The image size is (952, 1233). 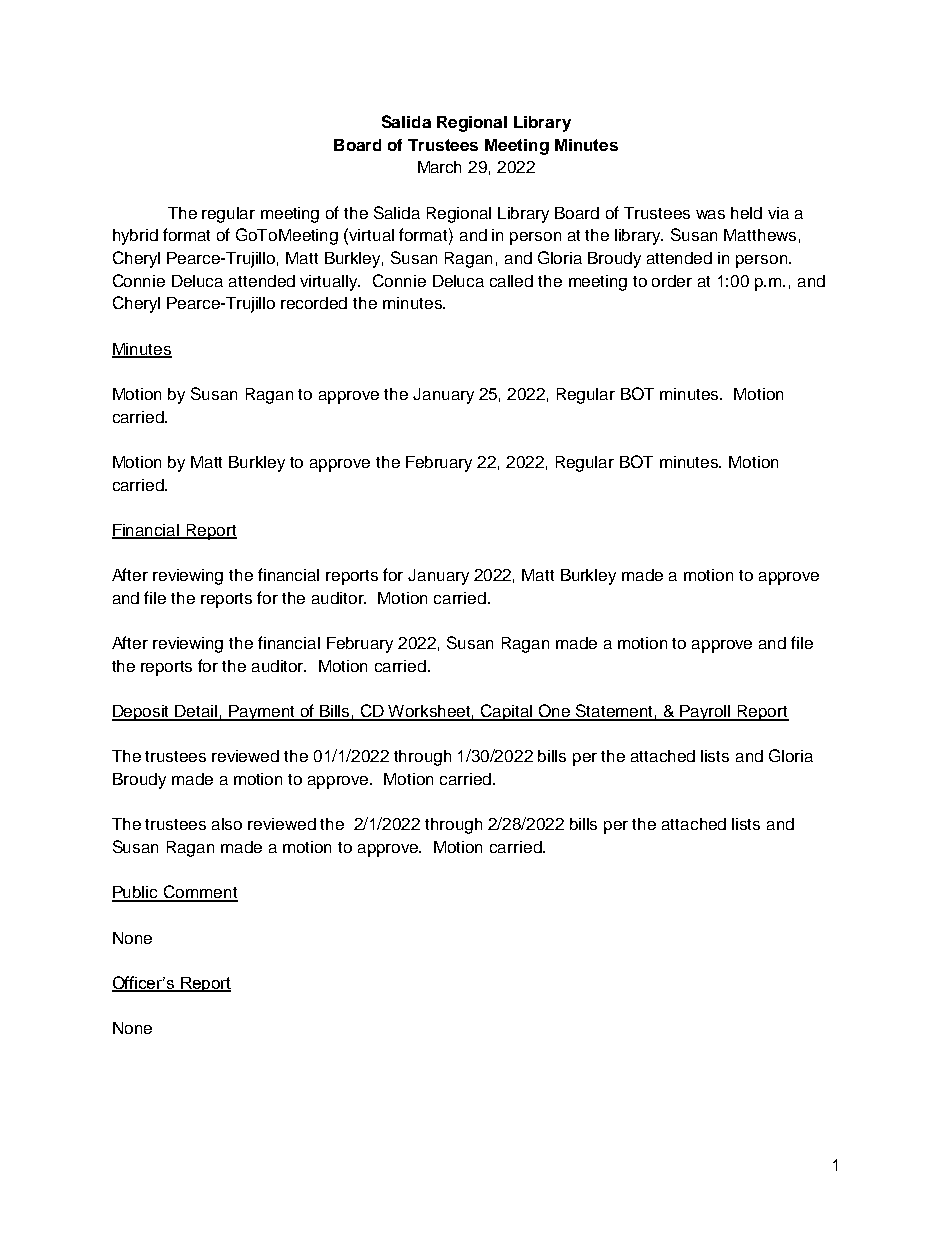 I want to click on hybrid, so click(x=135, y=237).
